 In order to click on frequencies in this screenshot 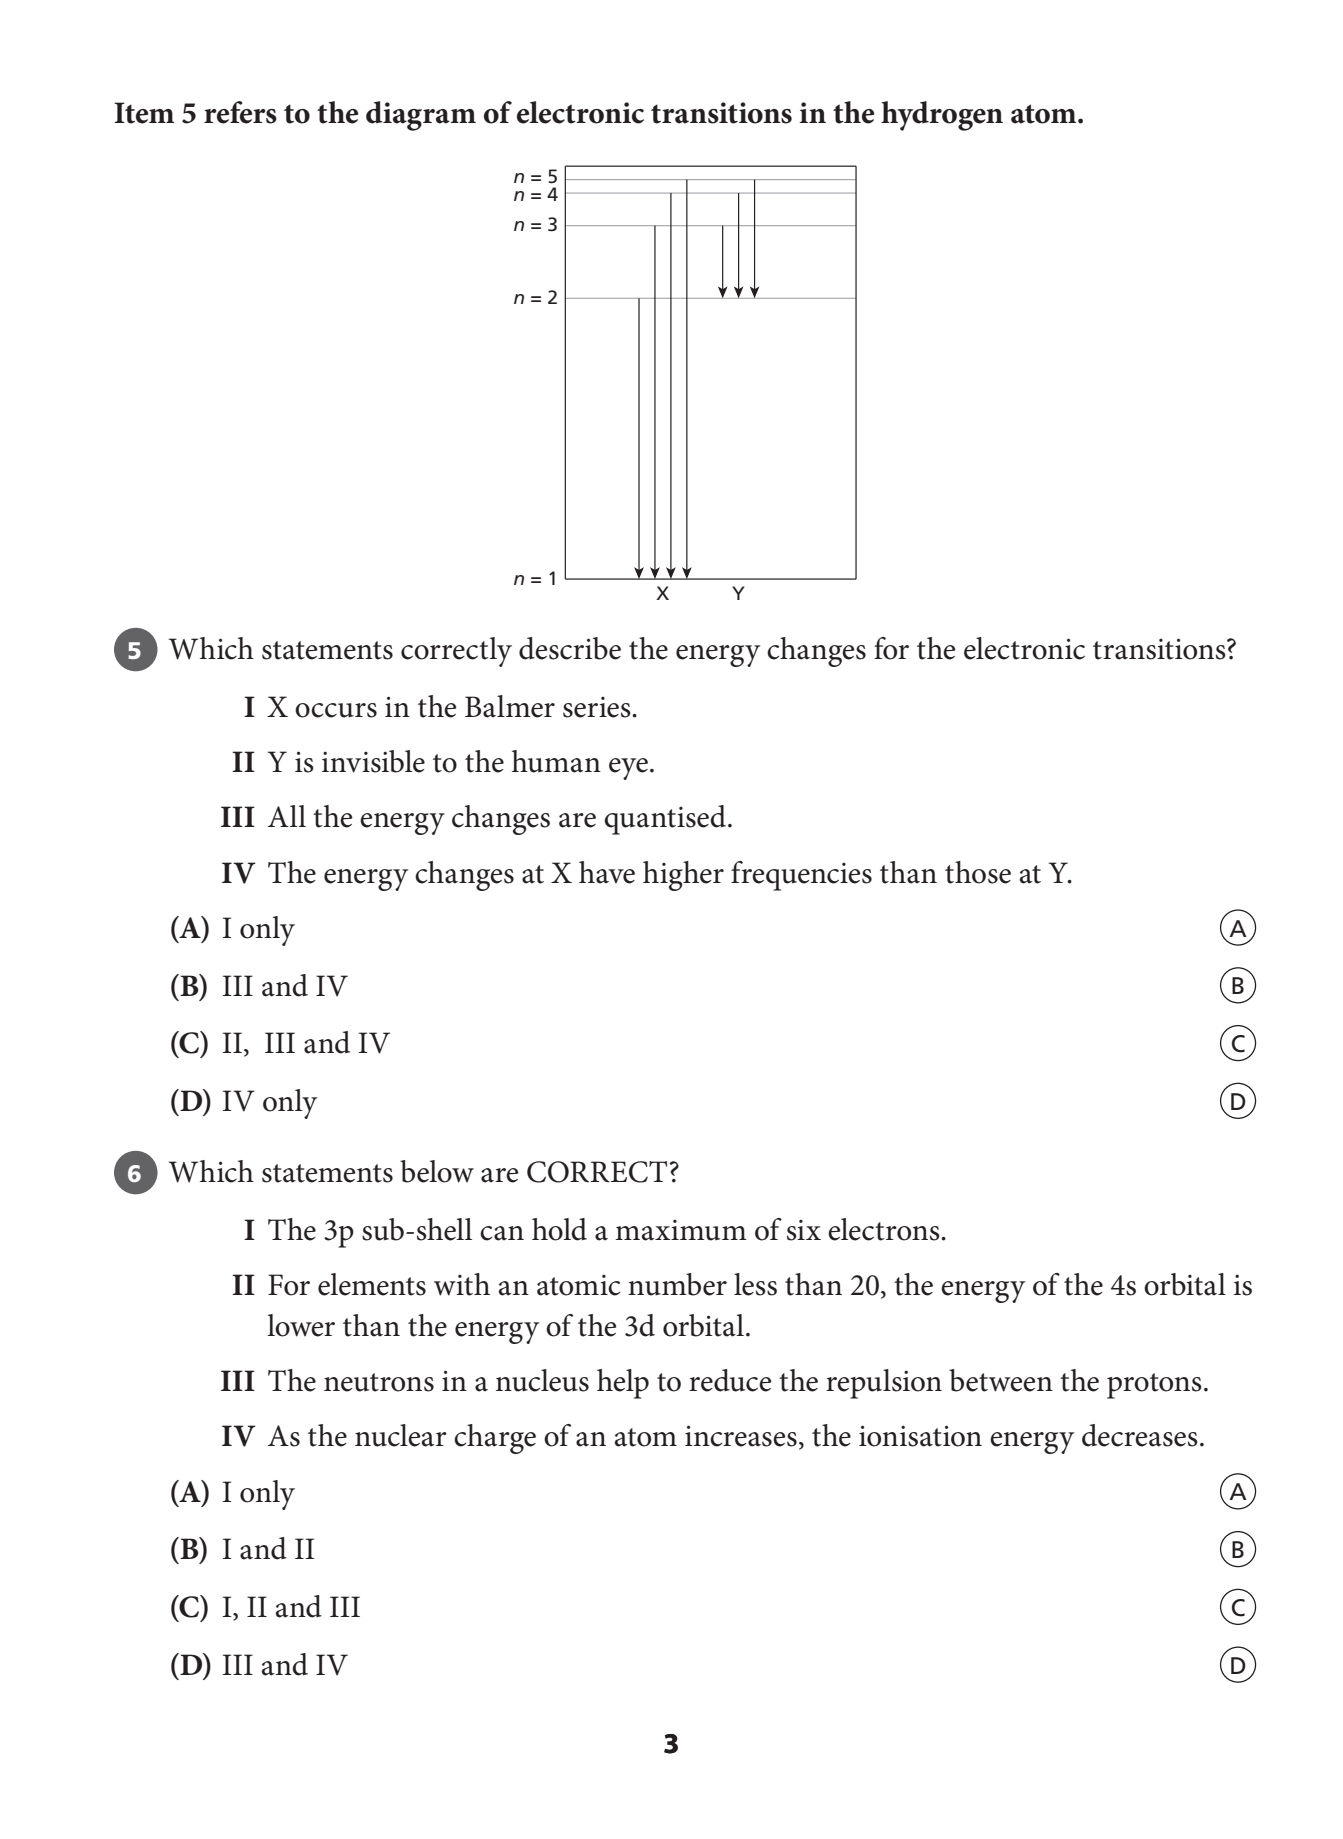, I will do `click(801, 876)`.
